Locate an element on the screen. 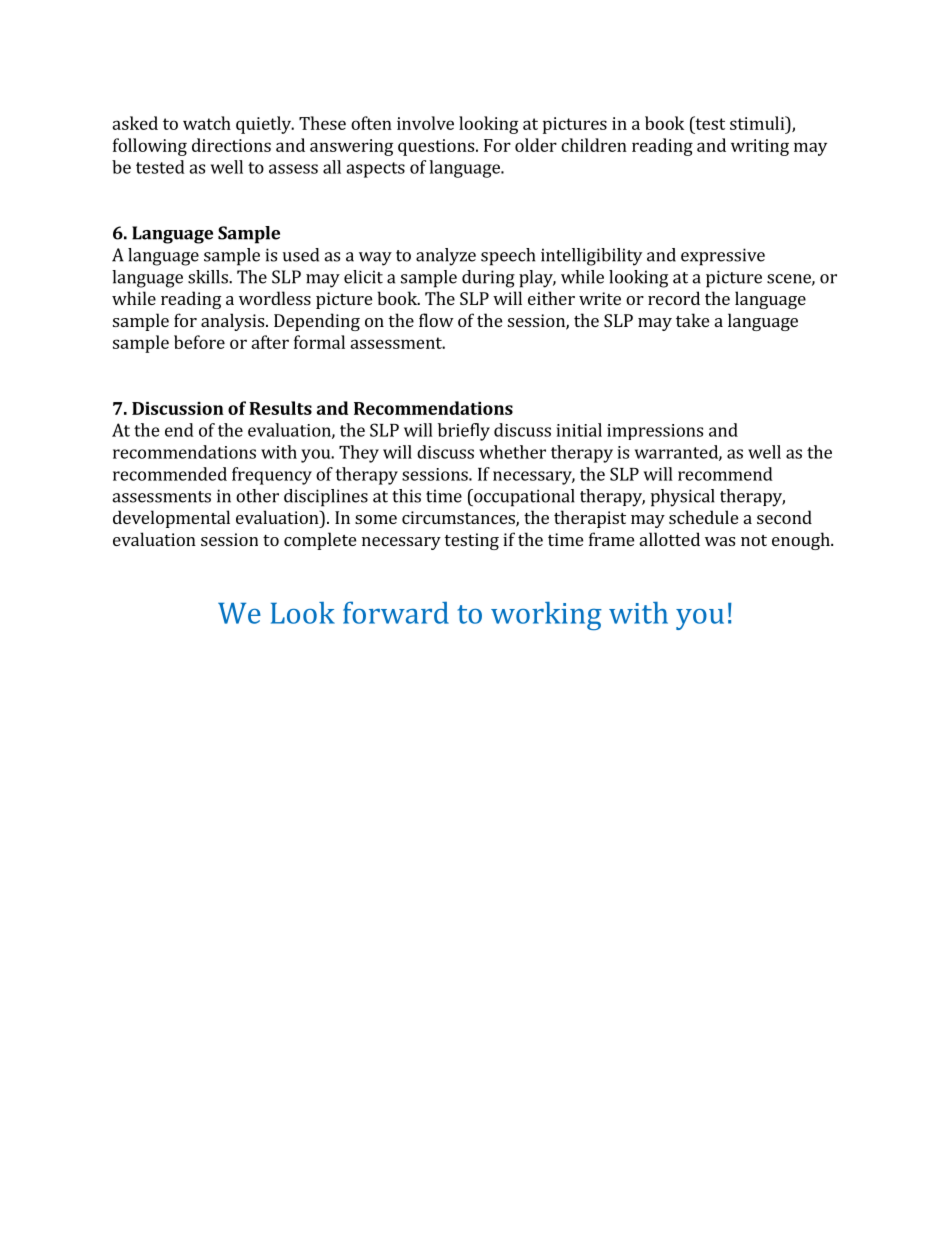  writing is located at coordinates (760, 147).
